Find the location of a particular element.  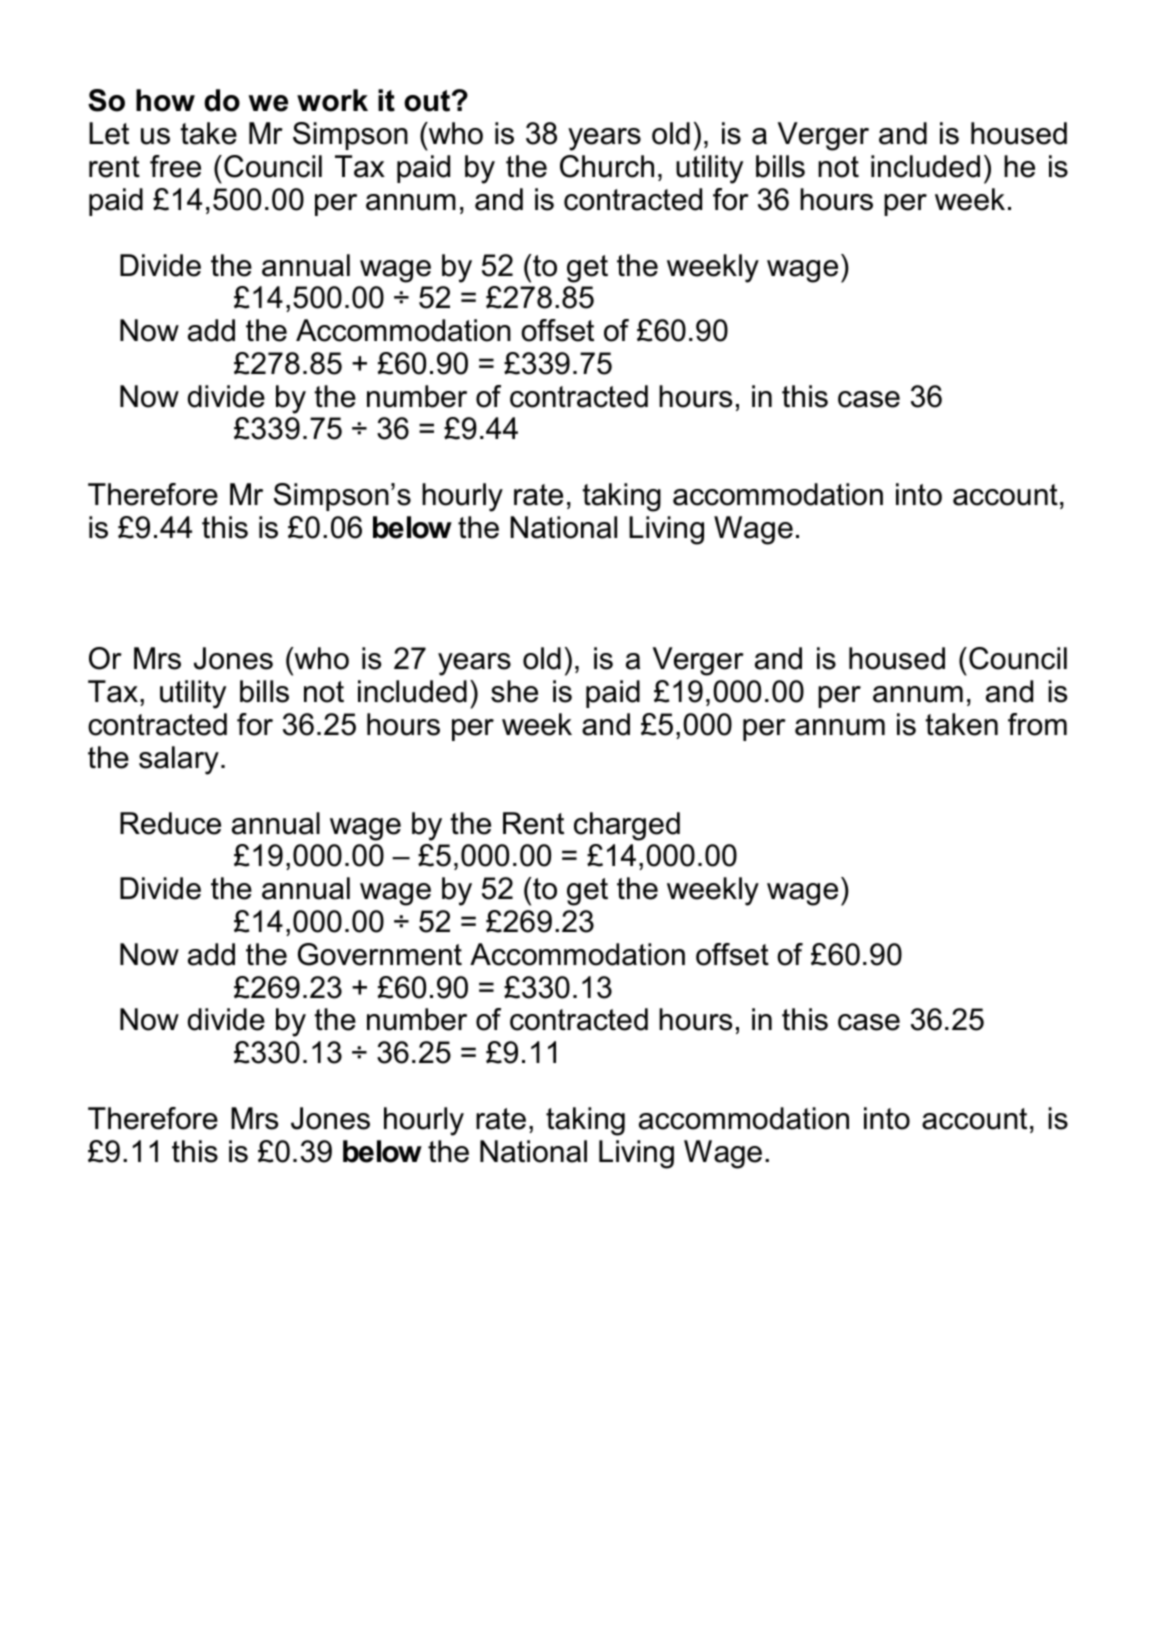

Let is located at coordinates (109, 133).
